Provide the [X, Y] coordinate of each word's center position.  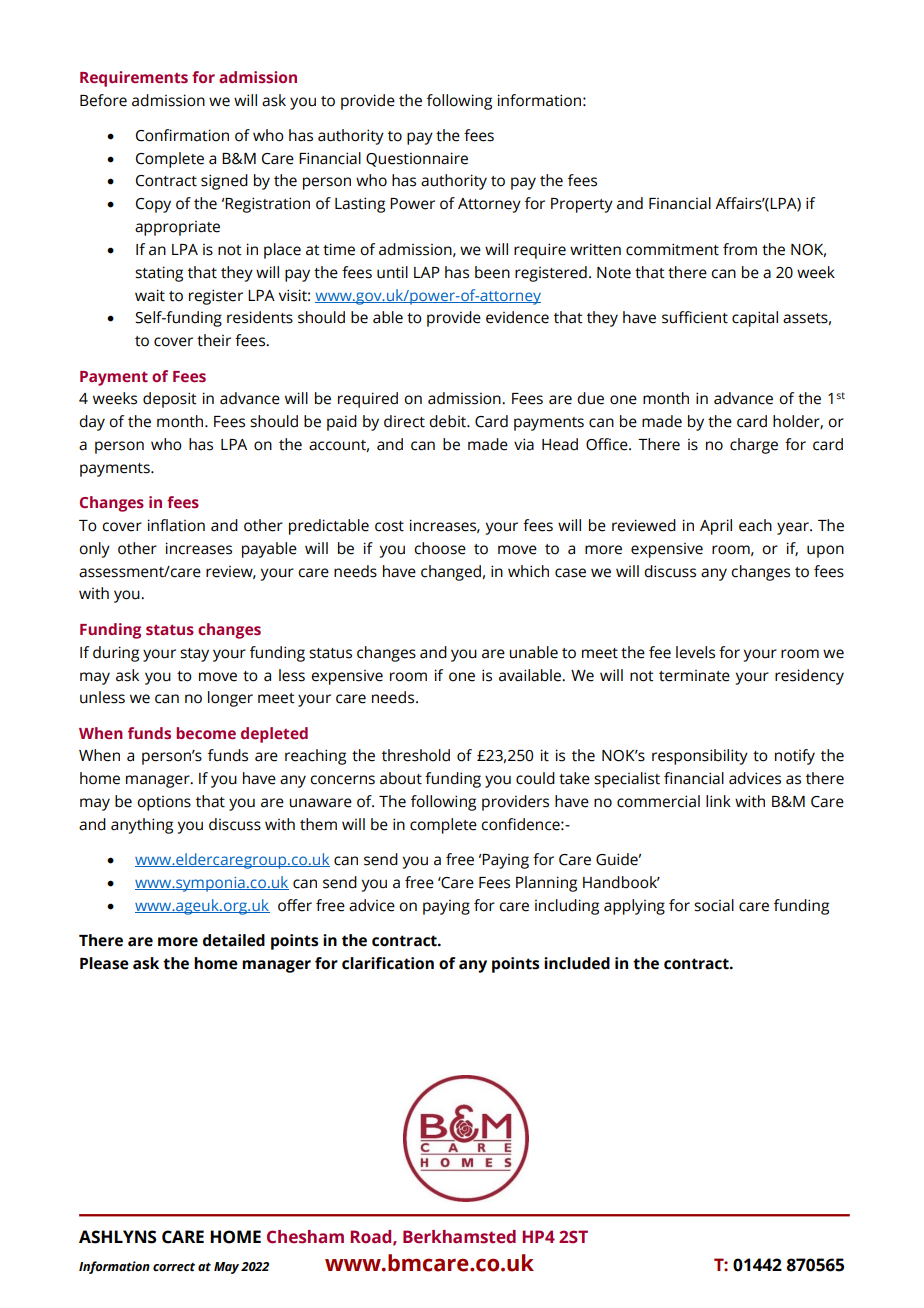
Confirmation [182, 135]
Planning [546, 884]
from [740, 249]
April [716, 527]
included [577, 963]
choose [440, 548]
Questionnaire [417, 159]
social [714, 905]
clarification [388, 963]
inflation [176, 525]
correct [174, 1267]
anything [142, 826]
